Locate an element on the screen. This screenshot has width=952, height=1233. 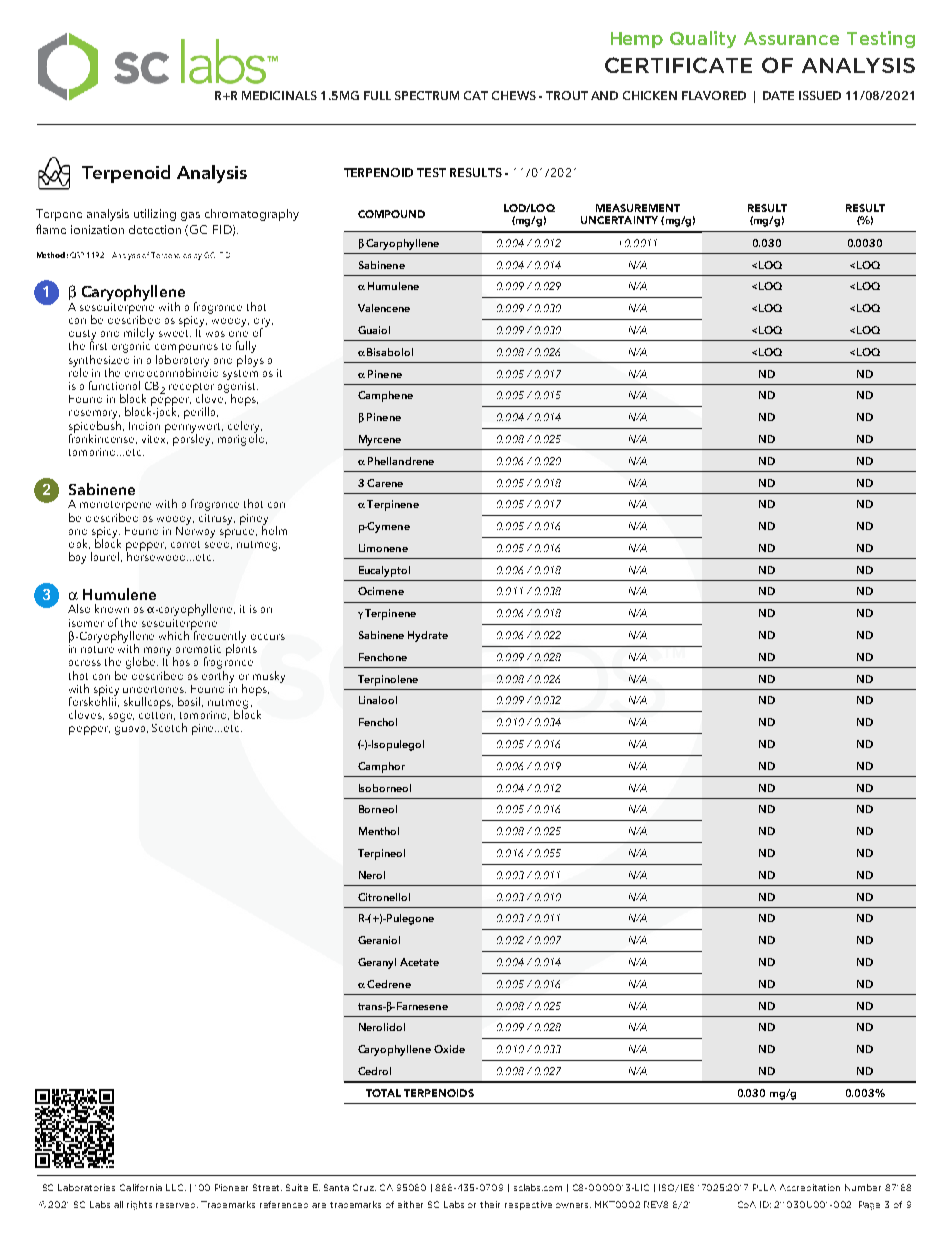
CHEWS is located at coordinates (514, 95).
